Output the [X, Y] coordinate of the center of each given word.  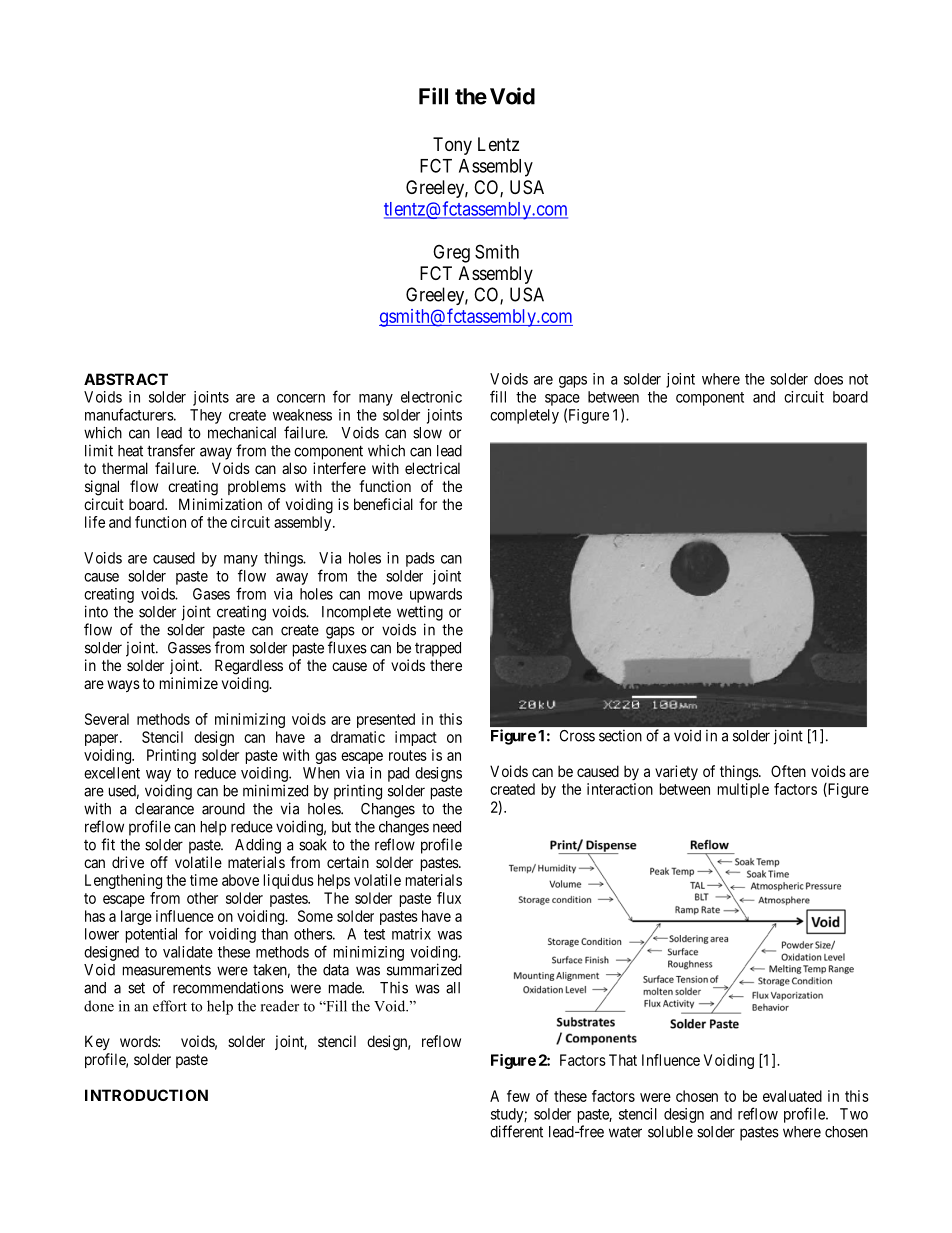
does [828, 379]
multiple [743, 790]
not [858, 379]
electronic [431, 397]
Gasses [189, 648]
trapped [438, 649]
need [447, 827]
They [206, 416]
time [204, 880]
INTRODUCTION [146, 1095]
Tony [452, 146]
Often [788, 771]
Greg [451, 253]
